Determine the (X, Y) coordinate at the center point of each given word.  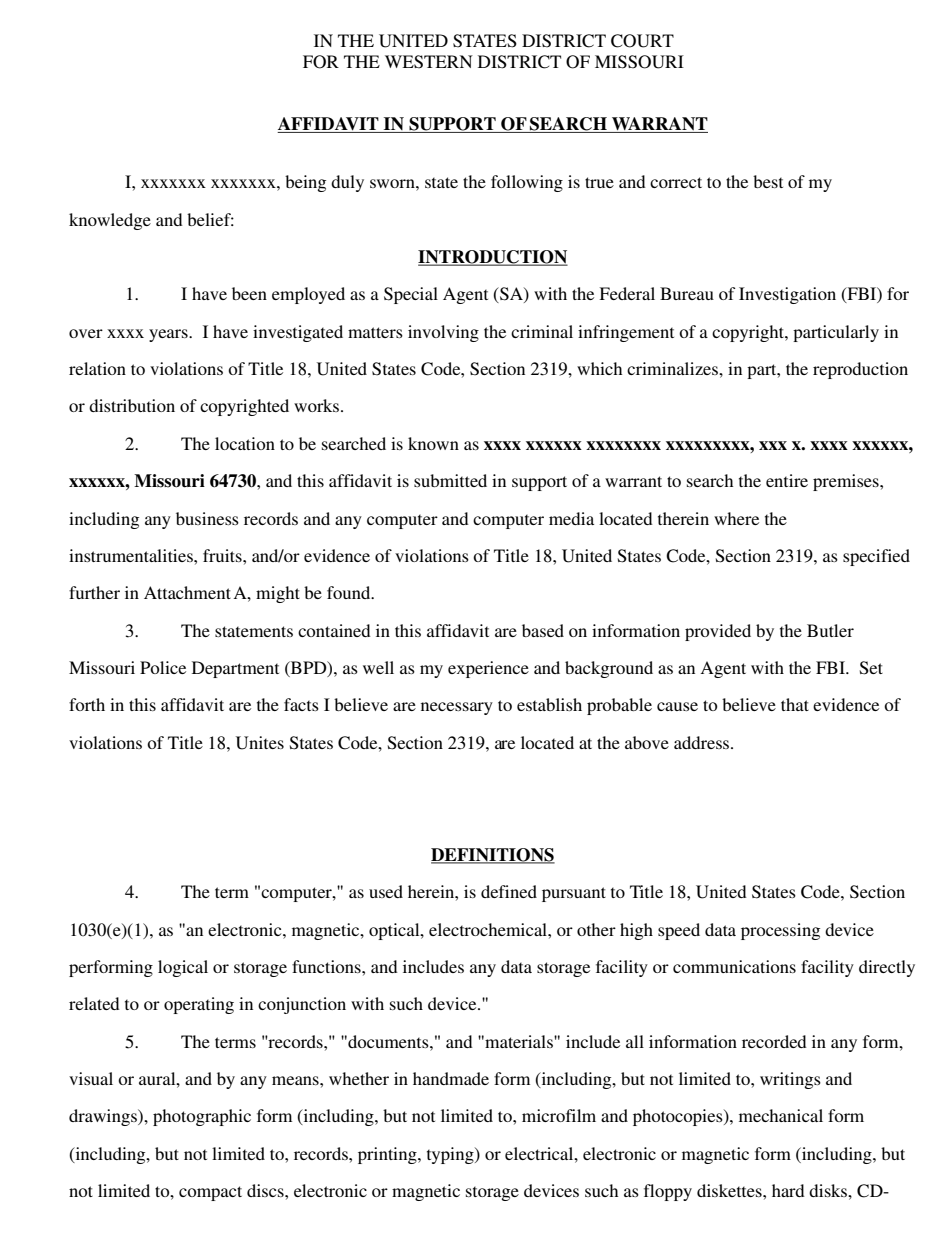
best (768, 181)
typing (451, 1155)
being (305, 183)
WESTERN (429, 62)
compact (210, 1193)
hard (788, 1190)
